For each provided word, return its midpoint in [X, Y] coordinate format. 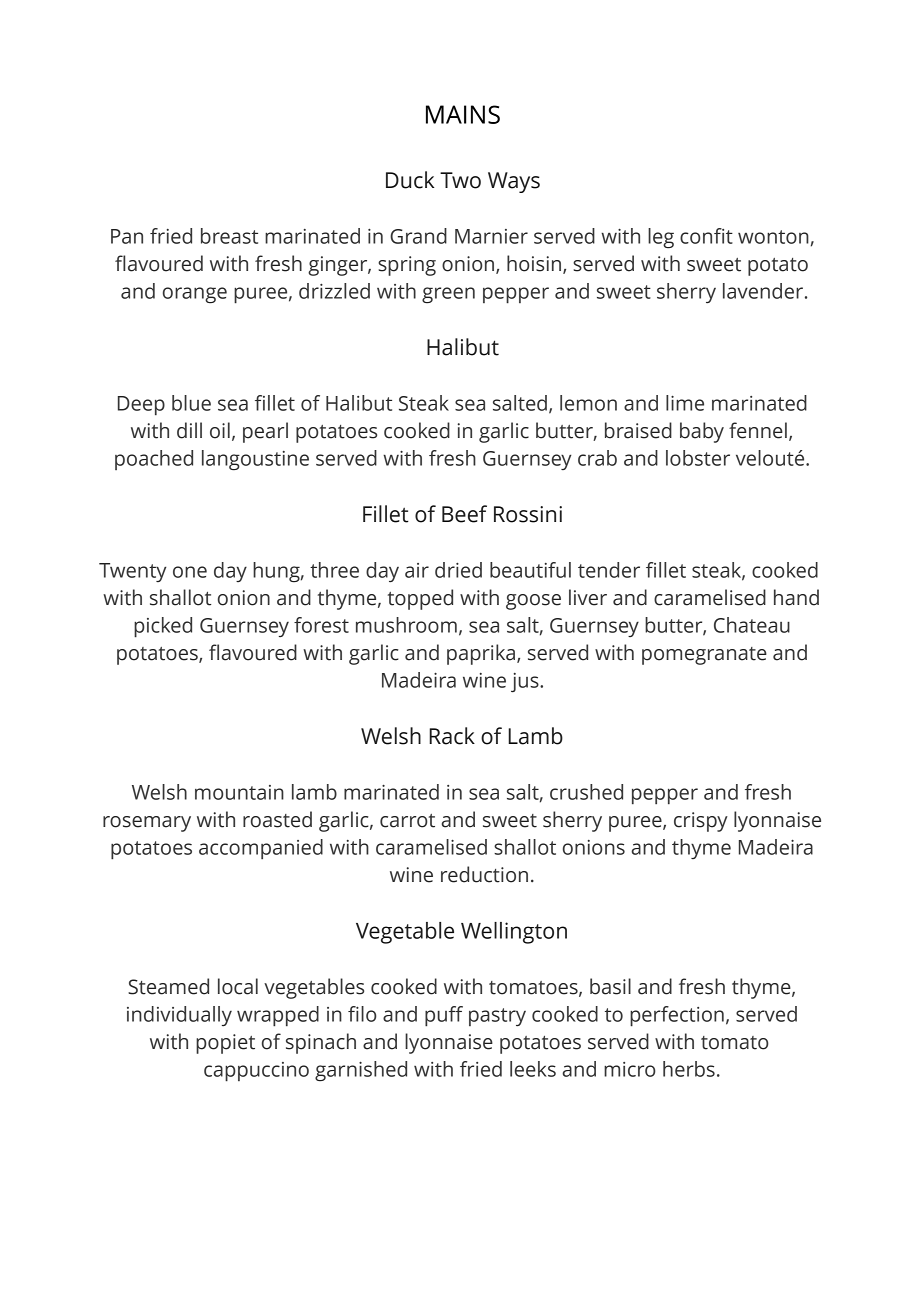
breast [229, 236]
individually [179, 1016]
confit [706, 236]
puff [444, 1016]
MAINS [463, 114]
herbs [689, 1069]
